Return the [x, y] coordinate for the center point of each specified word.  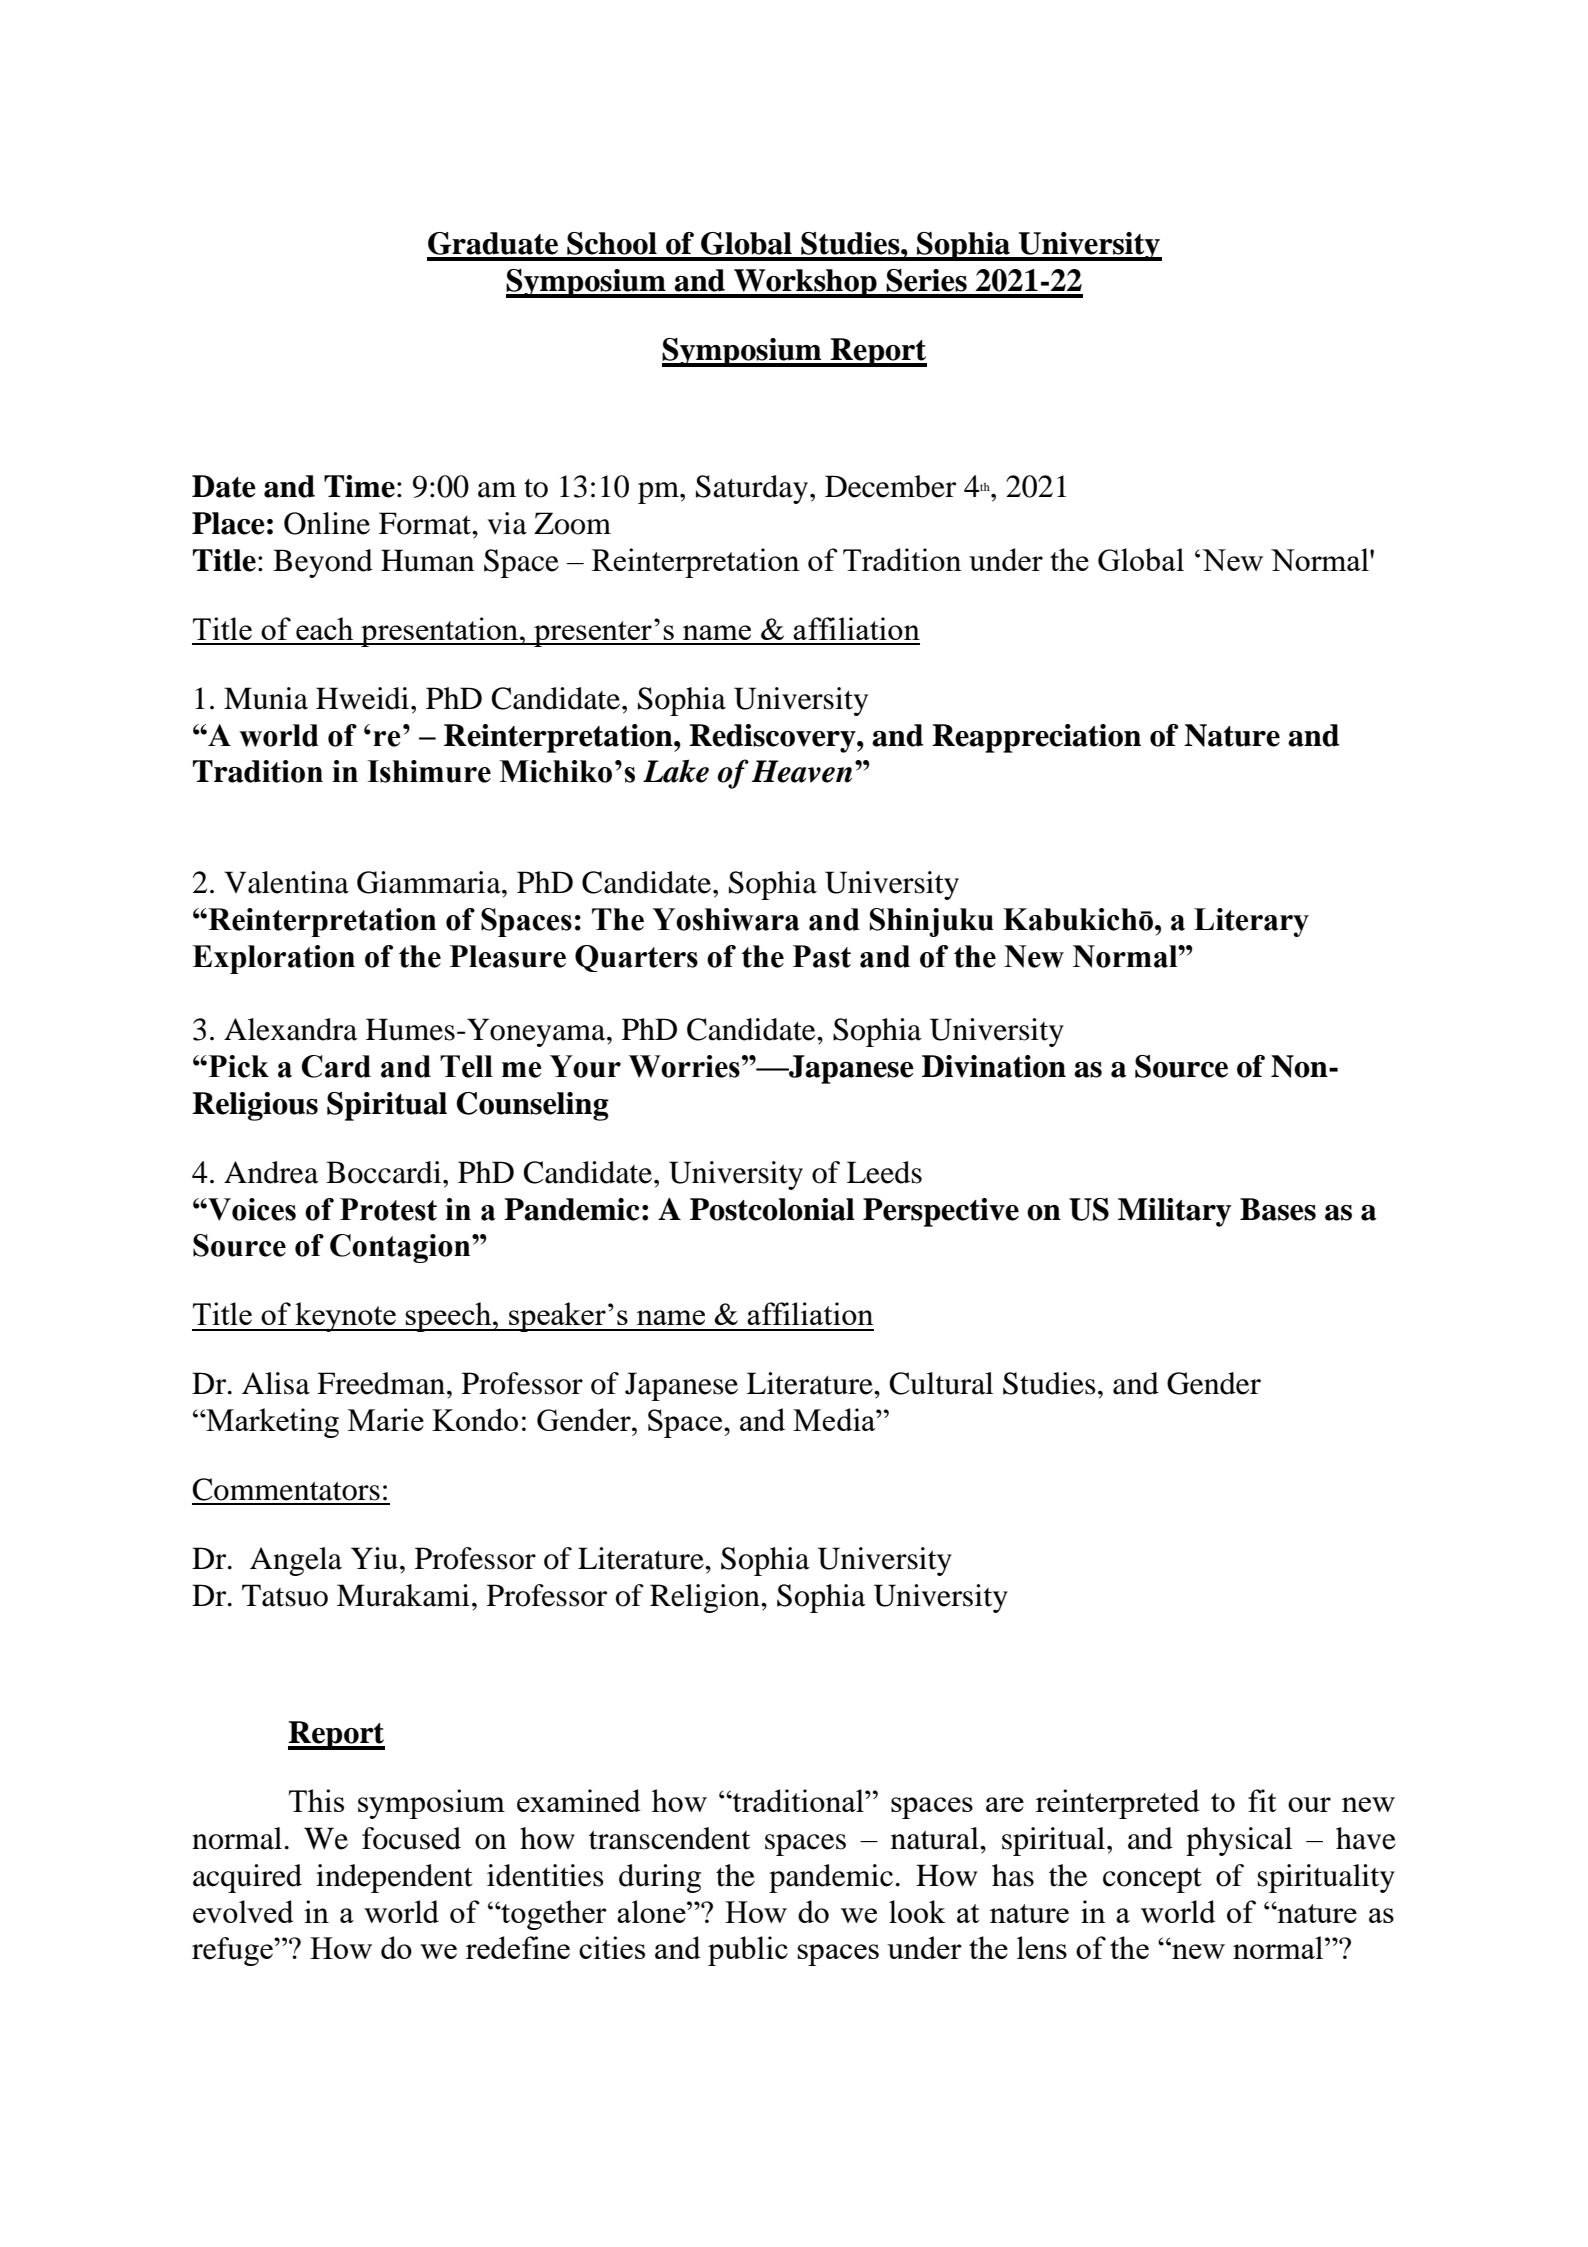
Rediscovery [773, 738]
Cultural [941, 1383]
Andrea [271, 1172]
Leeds [884, 1172]
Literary [1251, 922]
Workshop [805, 283]
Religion [706, 1598]
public [748, 1951]
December [890, 486]
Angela [296, 1561]
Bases [1278, 1209]
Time [359, 486]
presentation [440, 632]
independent [394, 1878]
